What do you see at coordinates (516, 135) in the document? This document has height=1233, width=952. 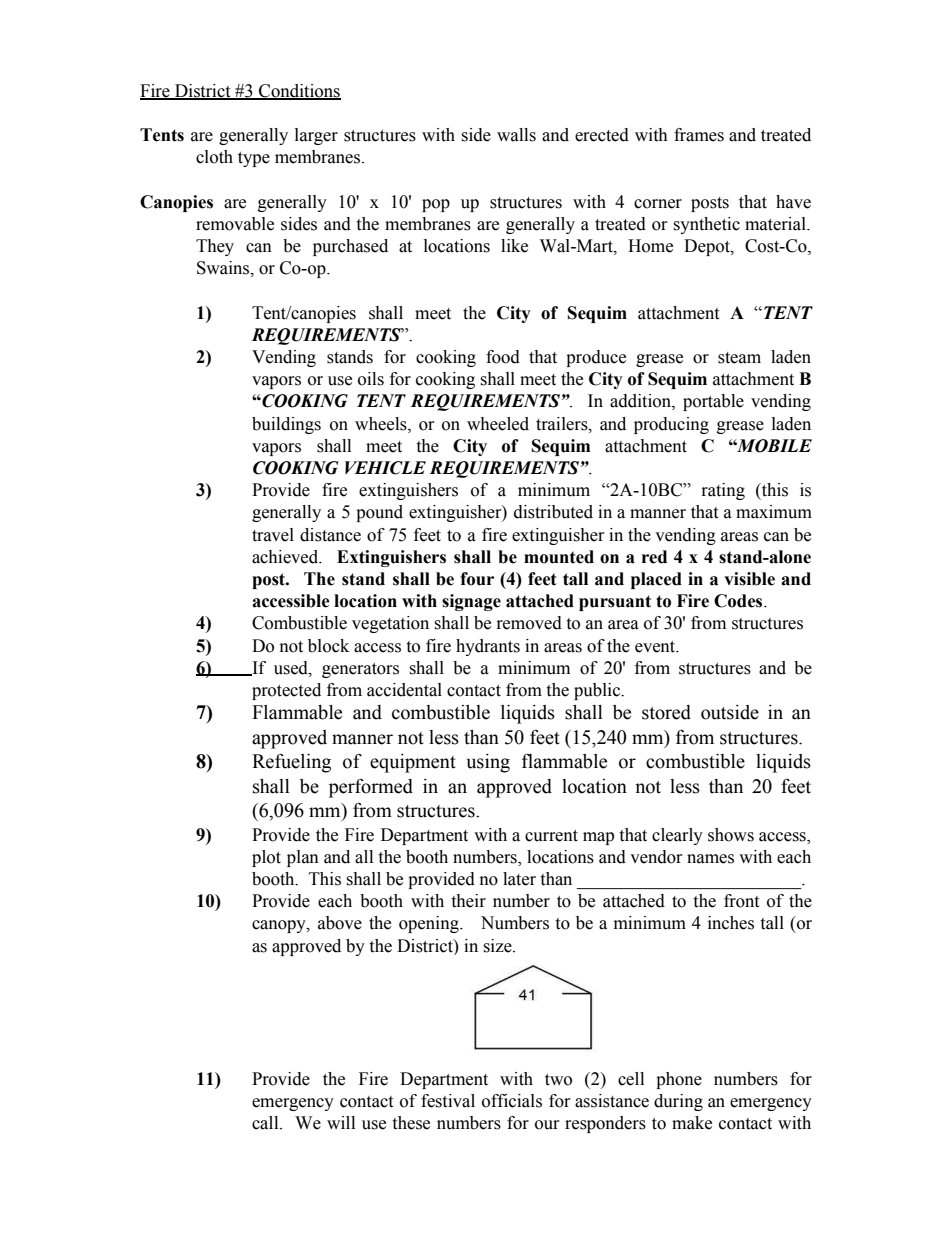 I see `walls` at bounding box center [516, 135].
